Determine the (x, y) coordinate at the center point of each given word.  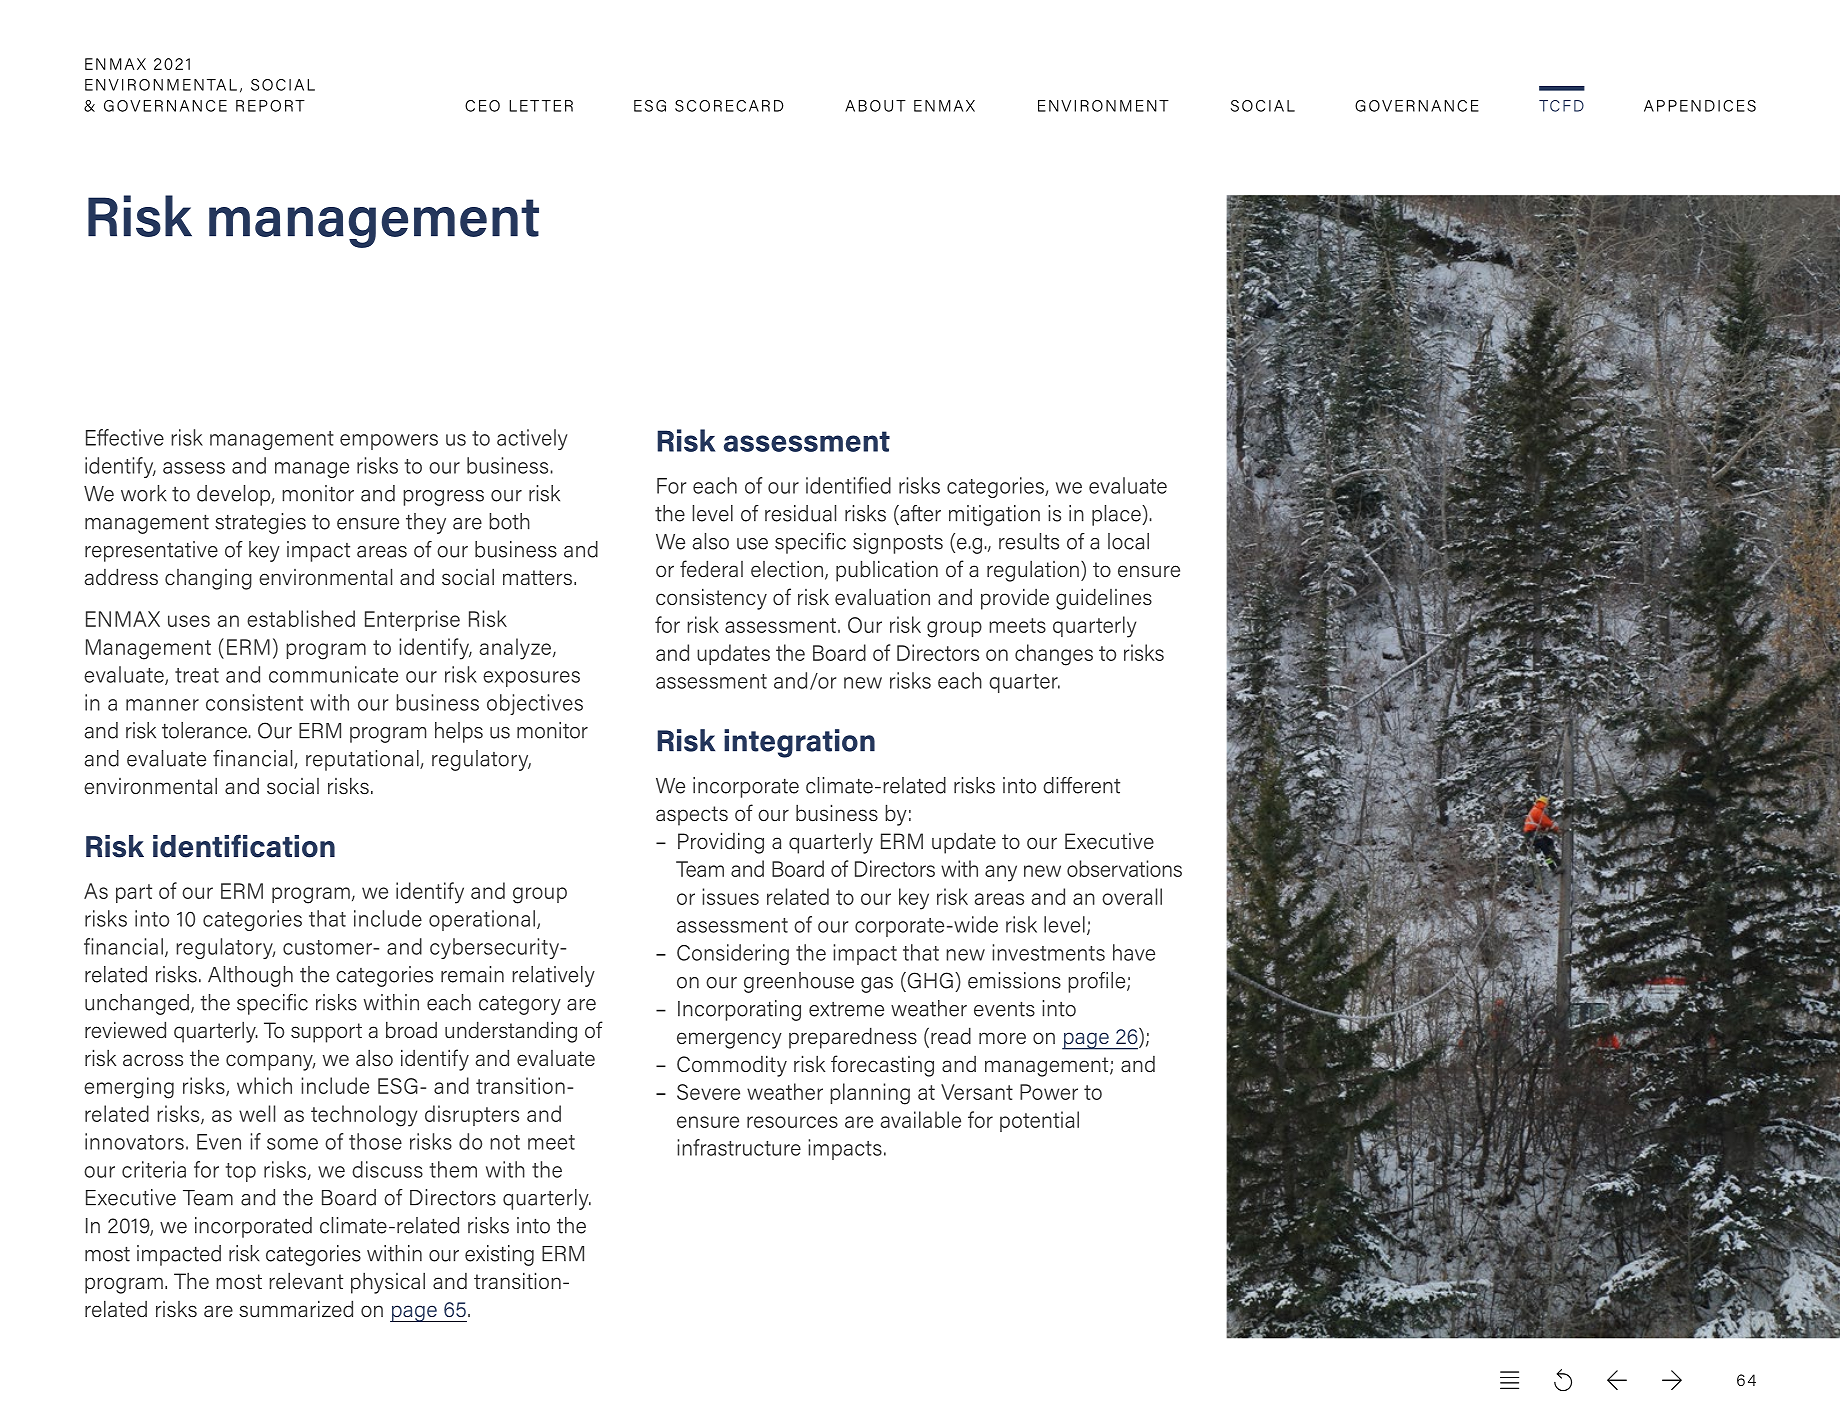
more (1002, 1038)
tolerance (204, 730)
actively (532, 439)
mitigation (994, 515)
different (1081, 785)
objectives (535, 704)
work (144, 493)
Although (250, 976)
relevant (306, 1280)
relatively (553, 976)
